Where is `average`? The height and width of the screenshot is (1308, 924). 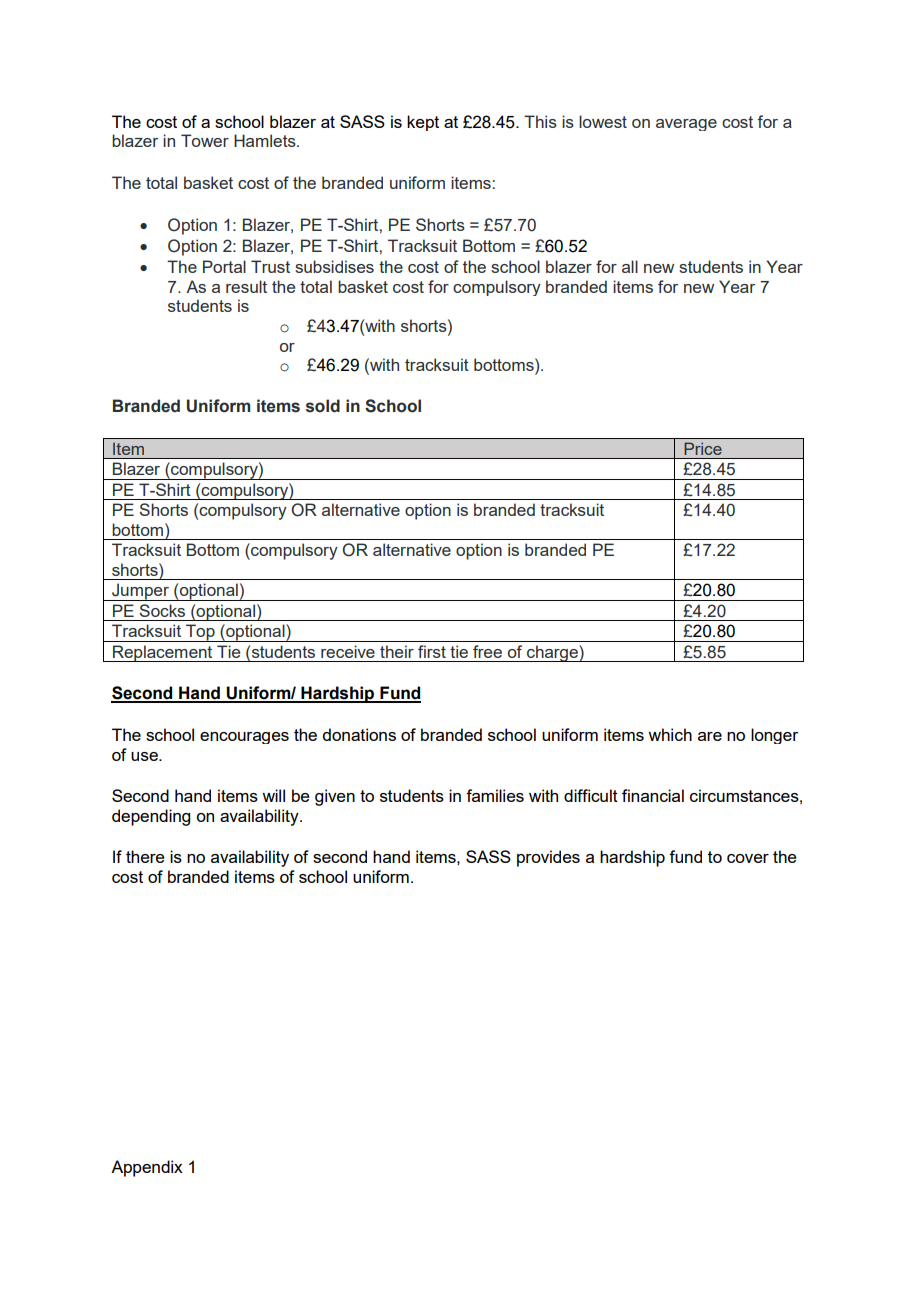 average is located at coordinates (686, 125).
